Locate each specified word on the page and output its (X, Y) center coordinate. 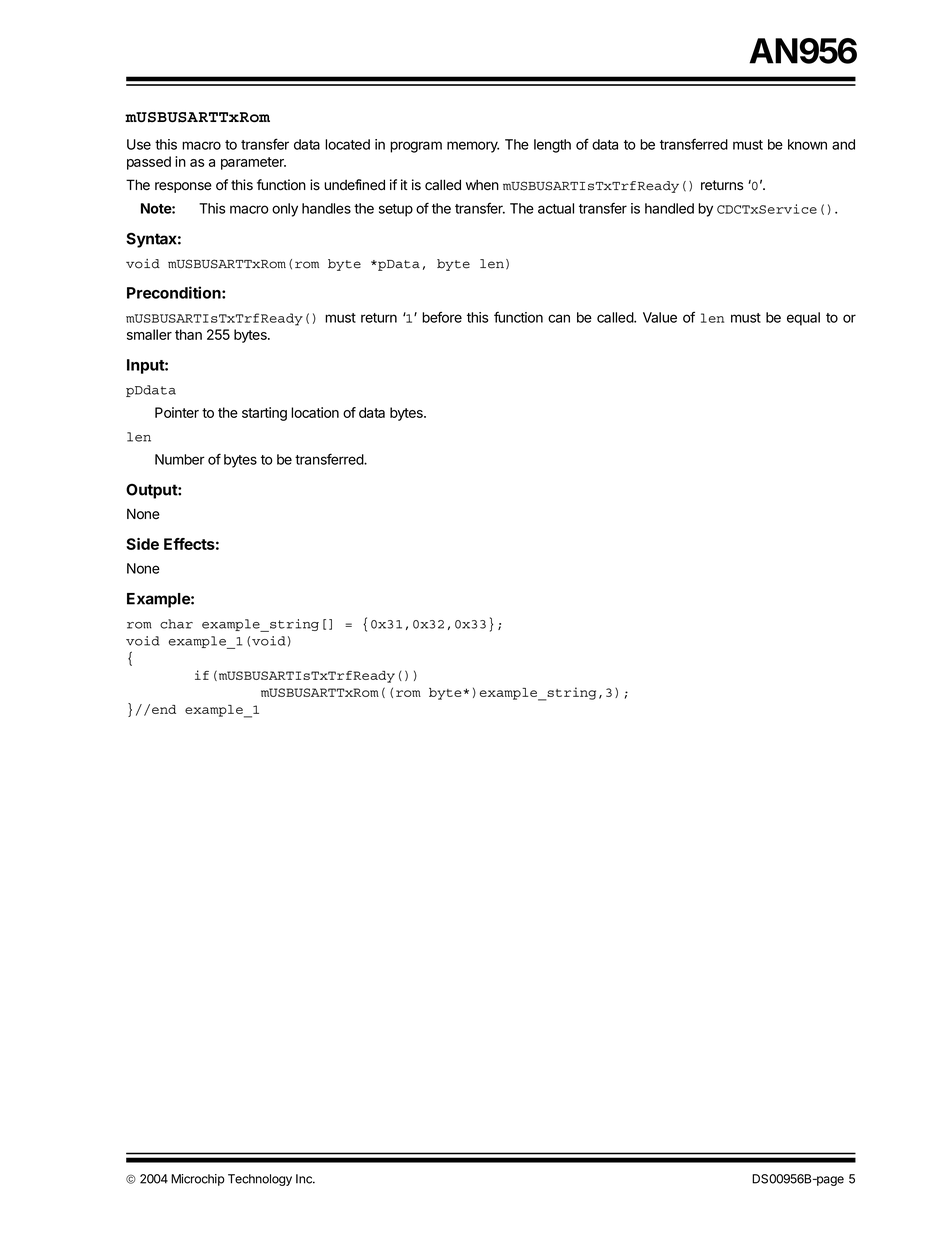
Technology (260, 1180)
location (315, 412)
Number (180, 459)
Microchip (198, 1180)
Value (660, 317)
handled (669, 208)
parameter (253, 163)
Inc (305, 1179)
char (176, 624)
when (482, 185)
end (164, 709)
